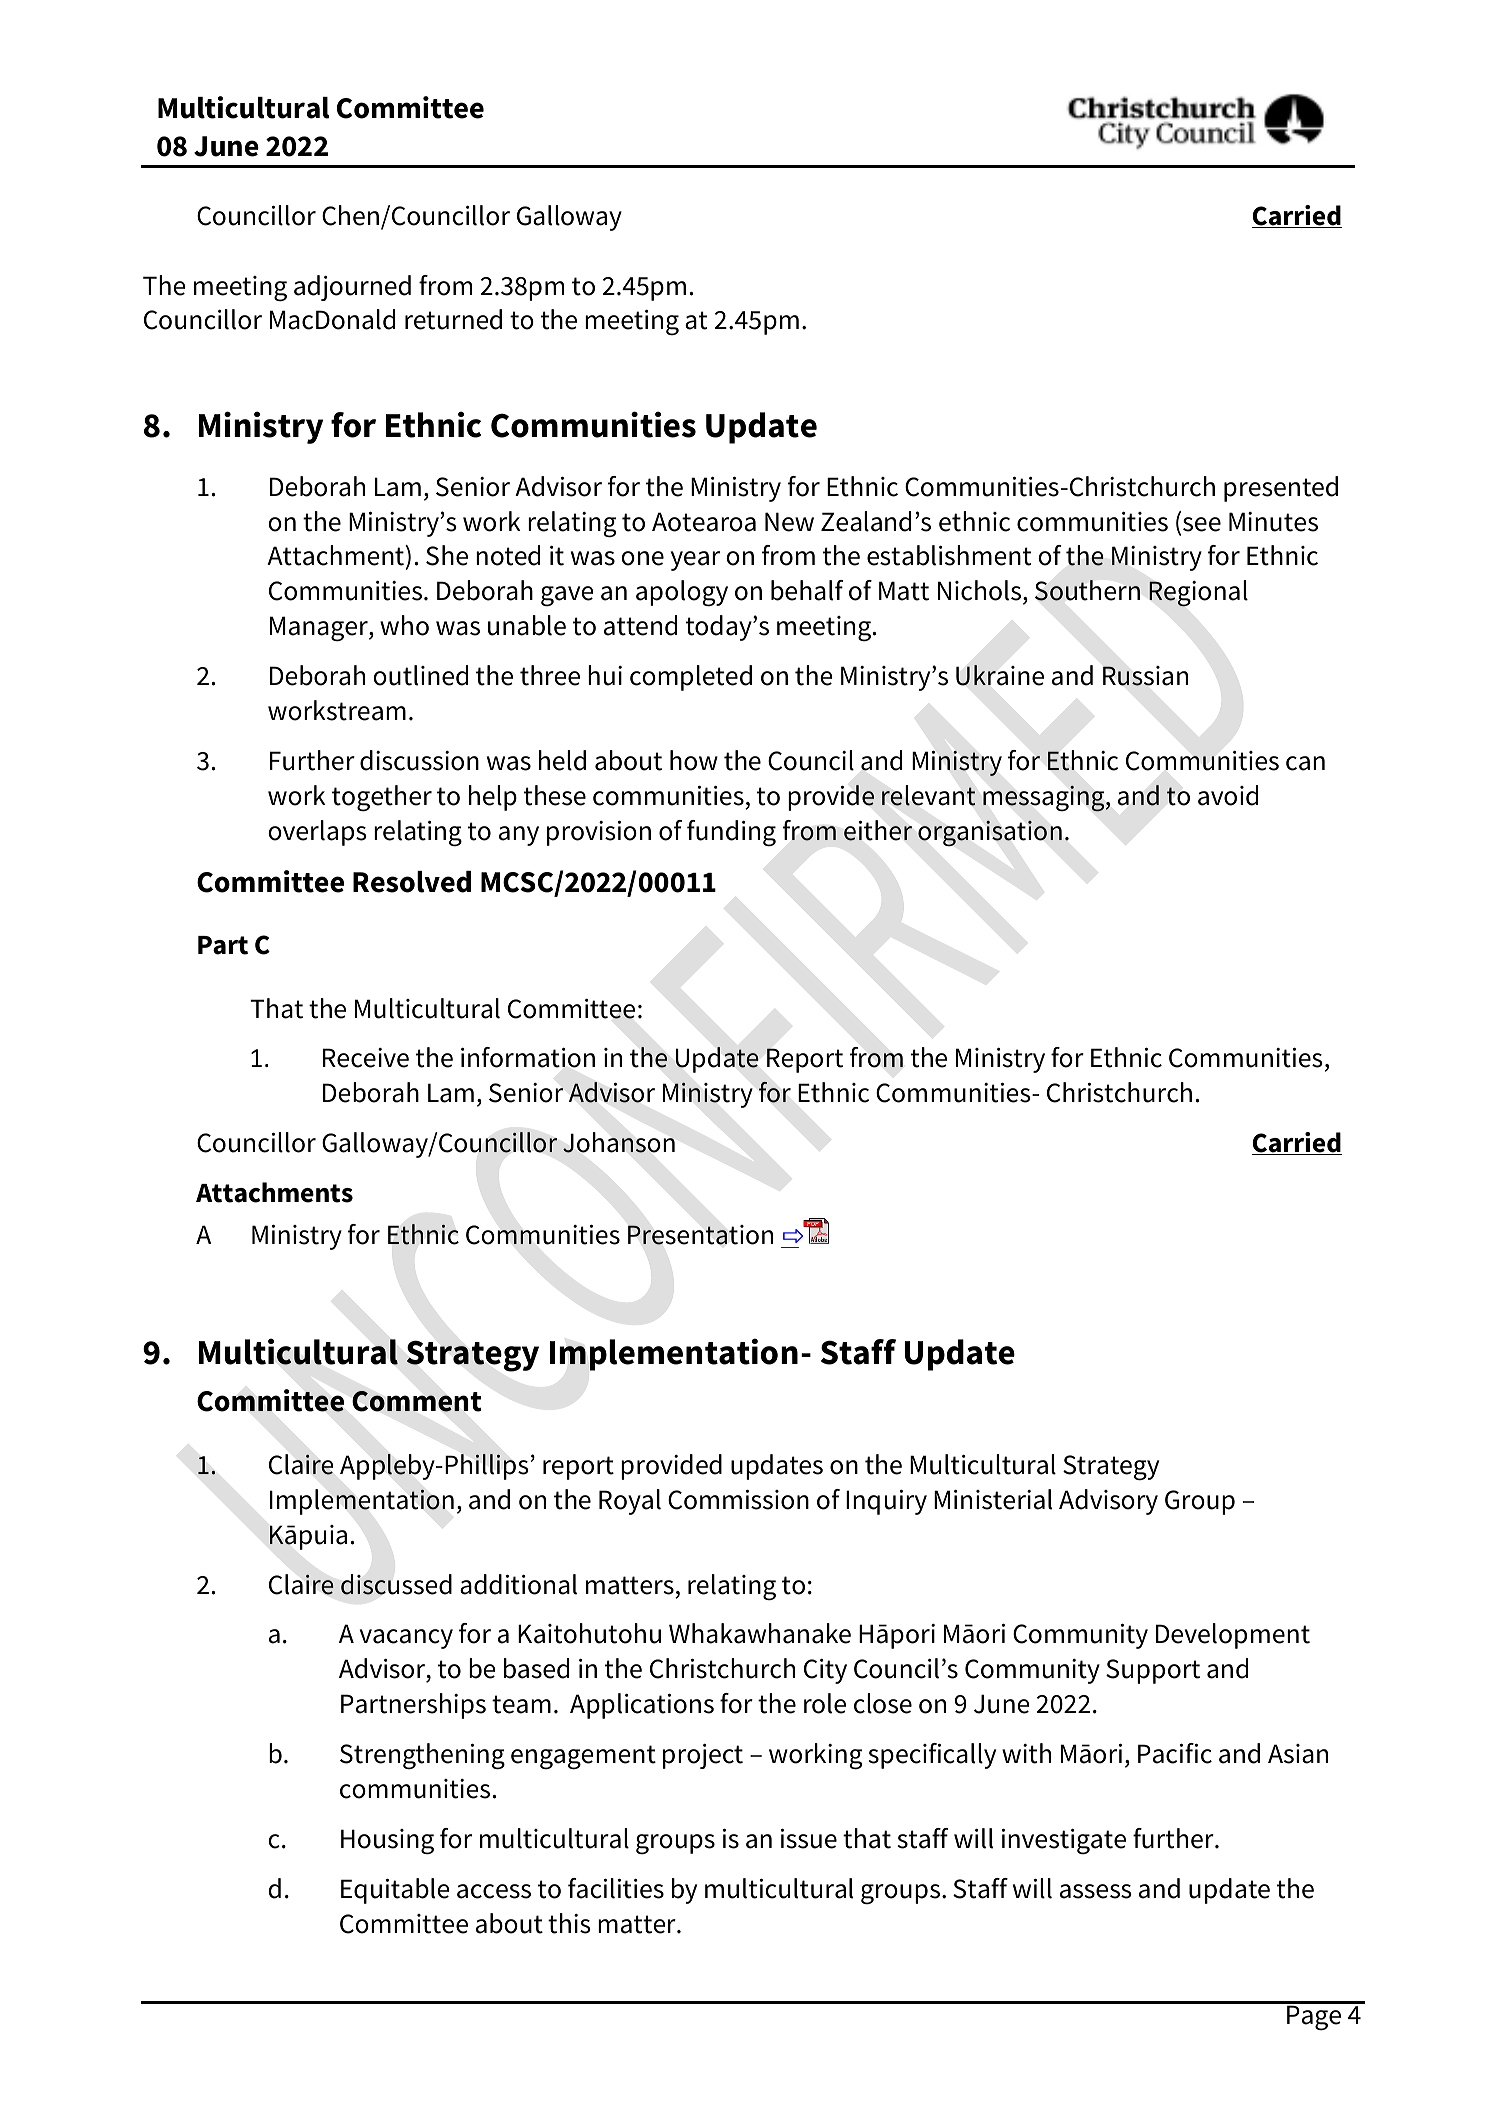 Image resolution: width=1498 pixels, height=2118 pixels. I want to click on New, so click(789, 522).
